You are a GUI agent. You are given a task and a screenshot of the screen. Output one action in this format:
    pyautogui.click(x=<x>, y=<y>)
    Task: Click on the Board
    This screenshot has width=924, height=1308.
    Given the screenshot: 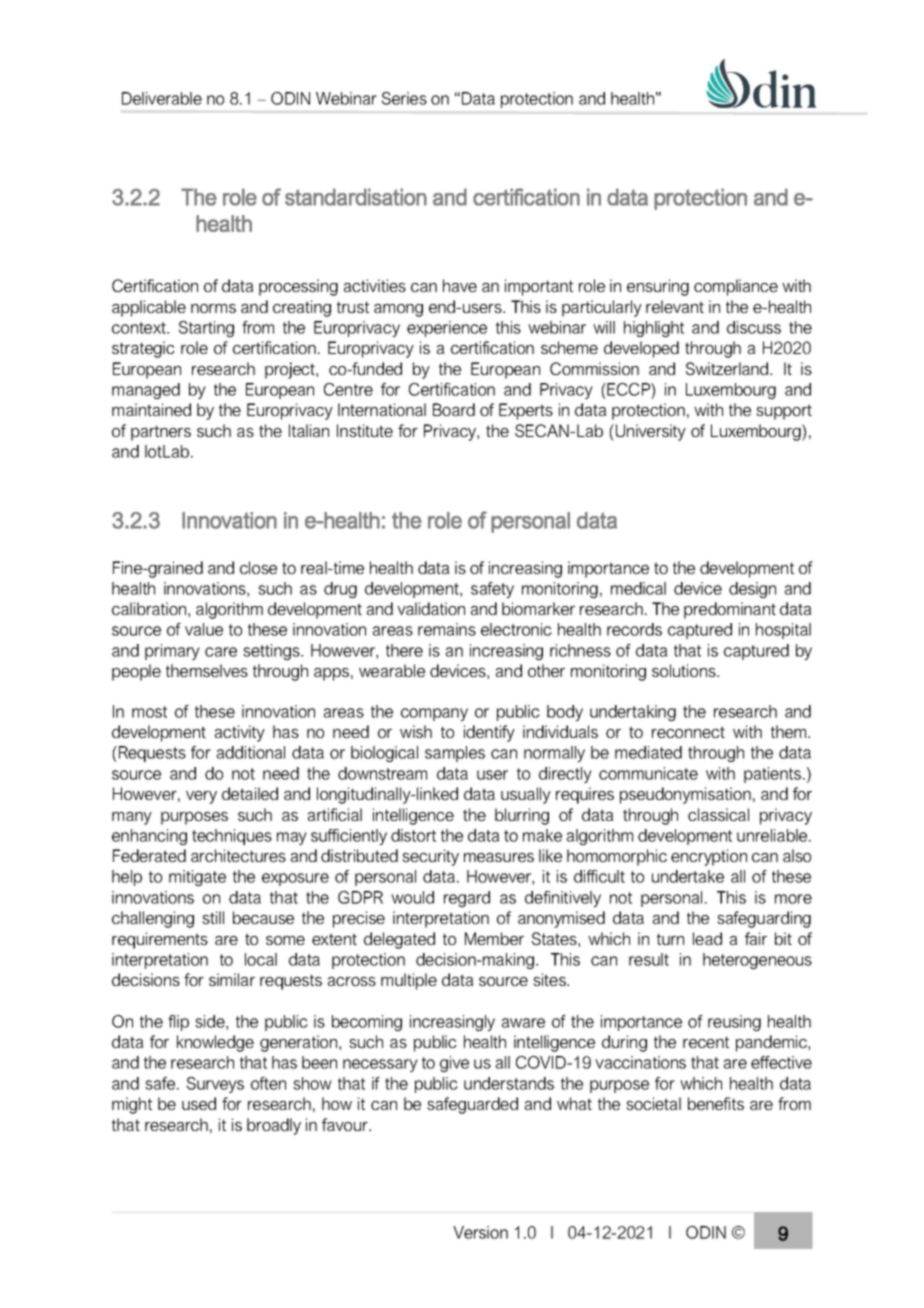 What is the action you would take?
    pyautogui.click(x=454, y=409)
